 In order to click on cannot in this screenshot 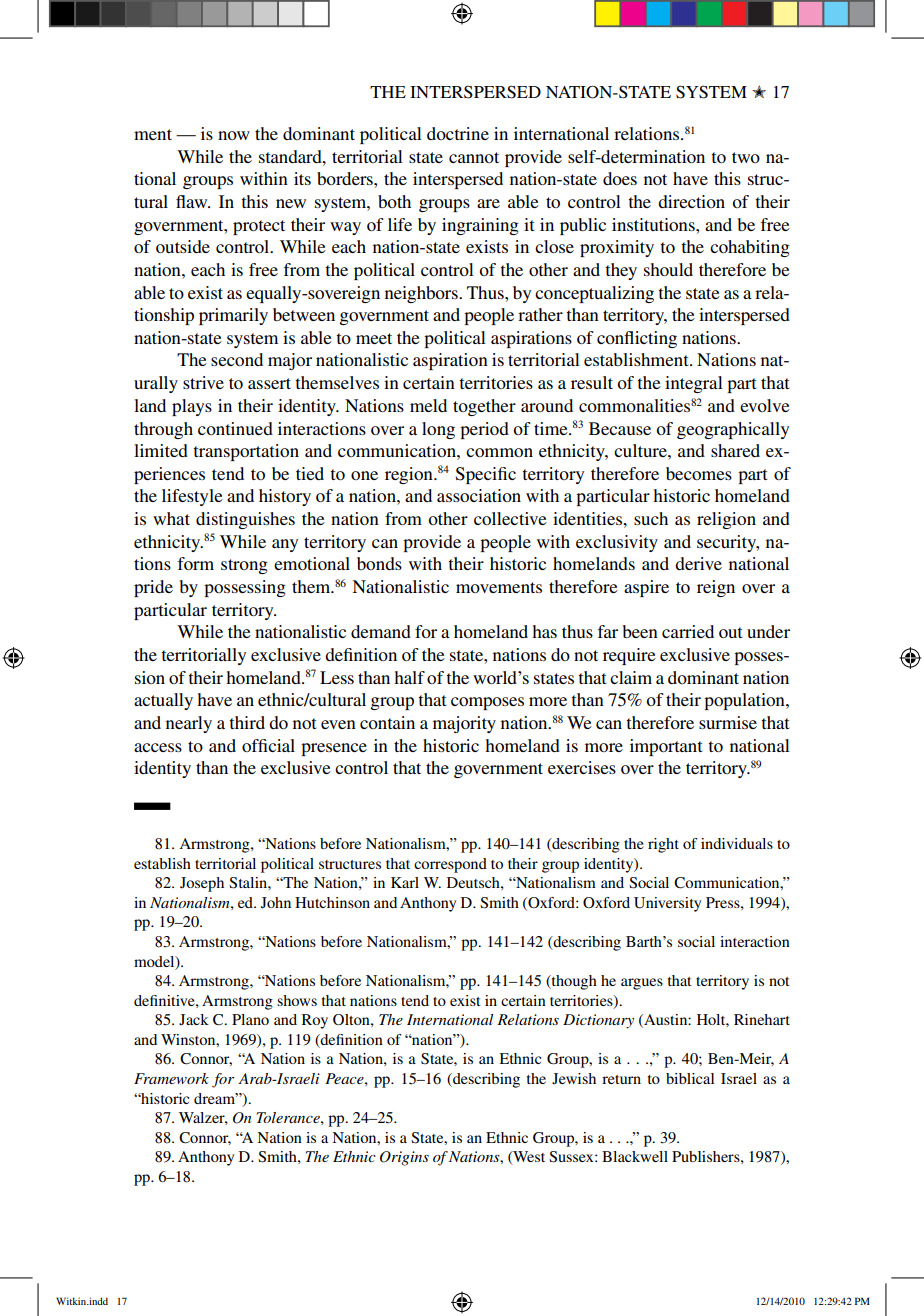, I will do `click(474, 157)`.
